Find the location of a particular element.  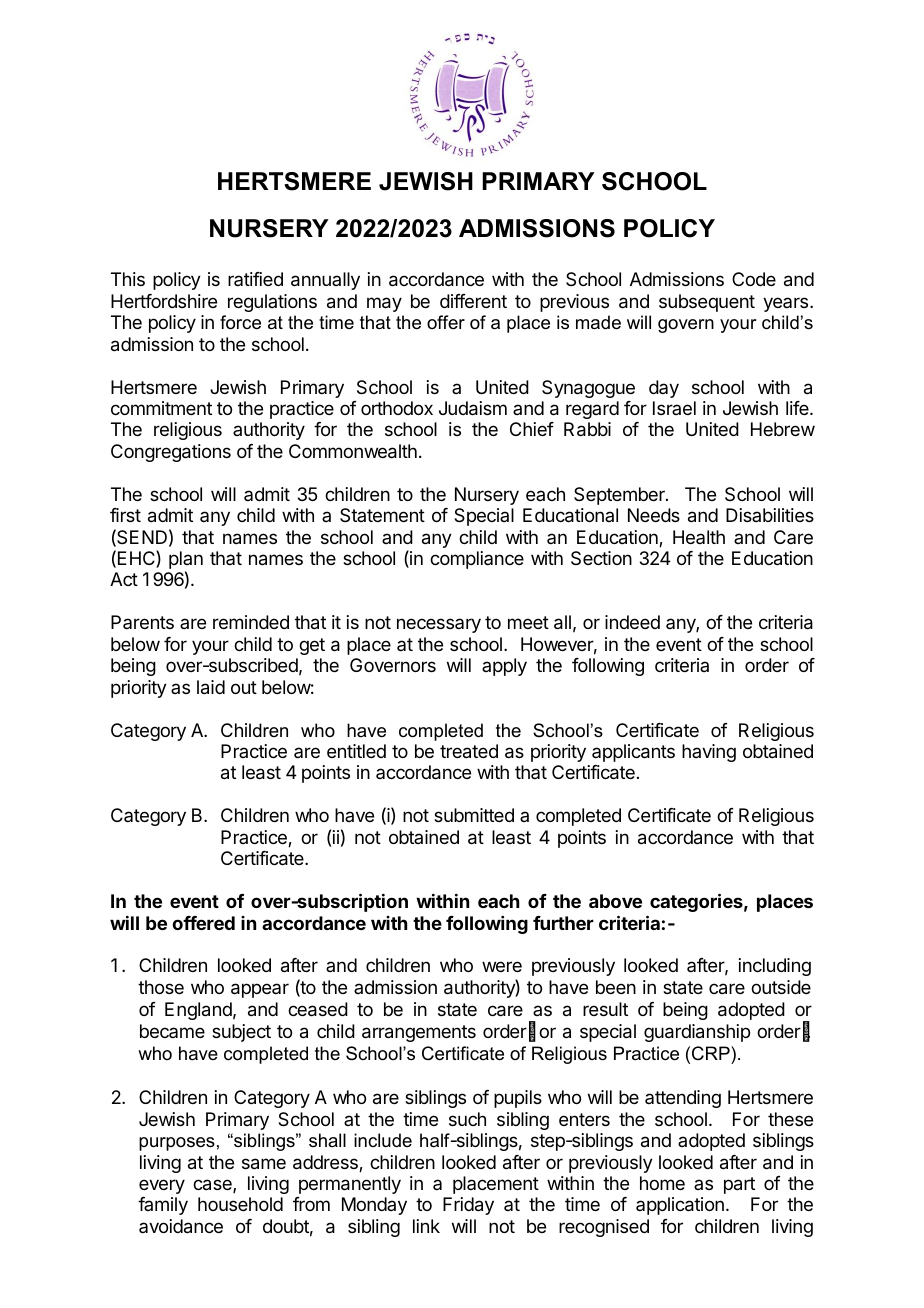

subsequent is located at coordinates (707, 303).
